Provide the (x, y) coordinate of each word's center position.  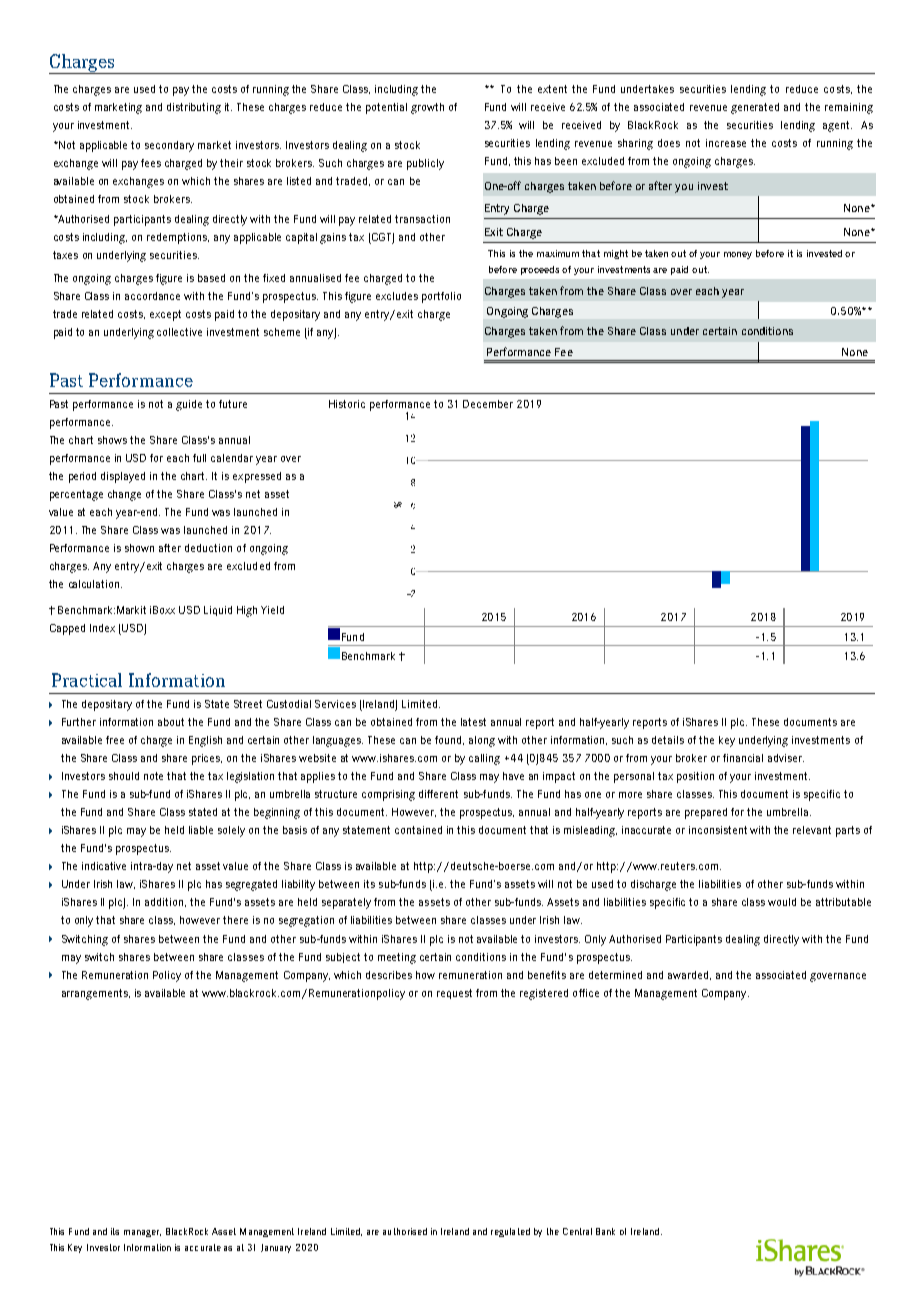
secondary (169, 146)
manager (142, 1233)
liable (201, 830)
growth (427, 108)
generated (755, 108)
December (488, 404)
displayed (123, 477)
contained (418, 830)
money (738, 255)
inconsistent (718, 830)
